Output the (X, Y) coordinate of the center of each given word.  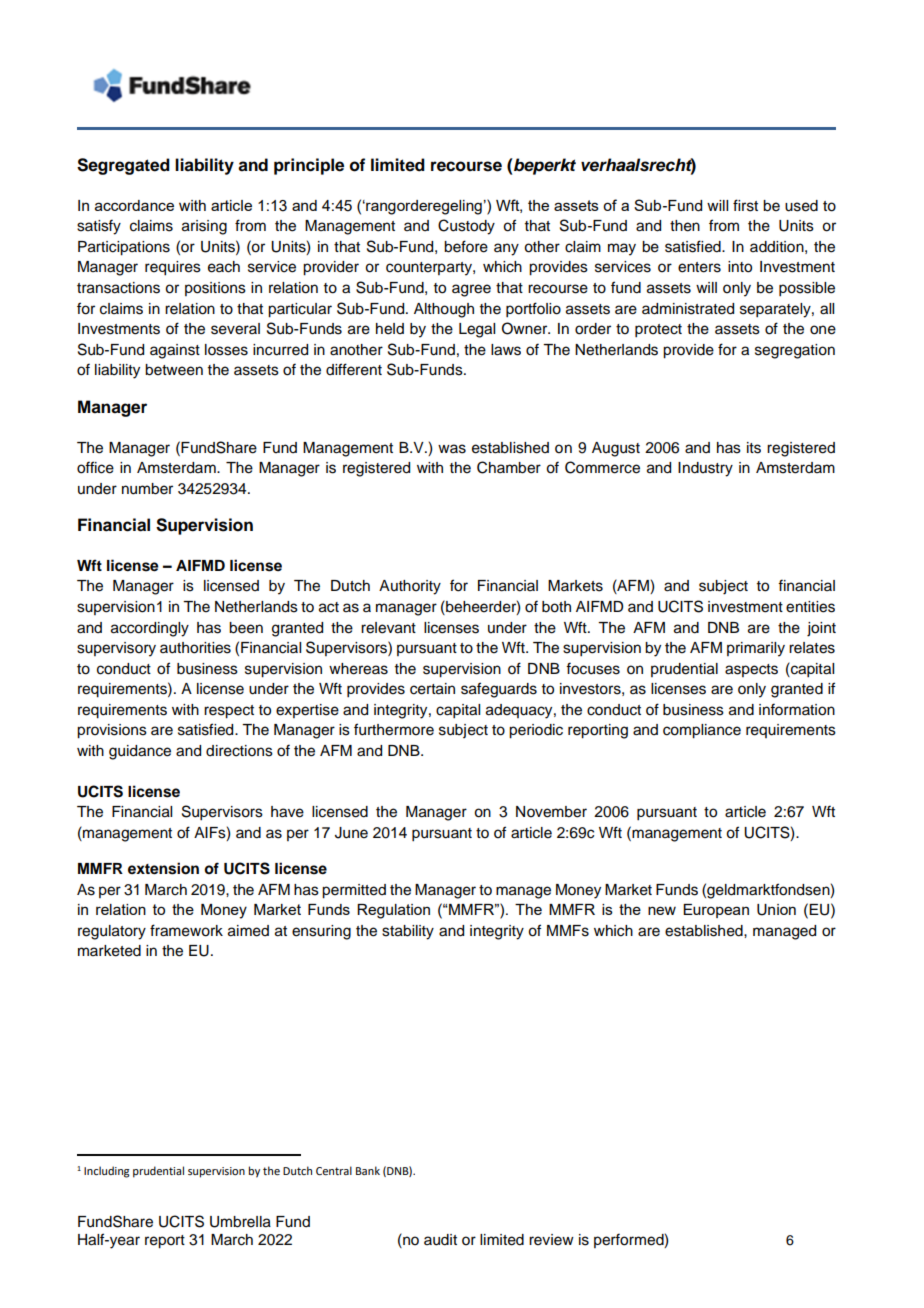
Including (107, 1172)
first (745, 205)
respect (229, 712)
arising (204, 227)
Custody (466, 227)
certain (432, 689)
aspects (751, 670)
